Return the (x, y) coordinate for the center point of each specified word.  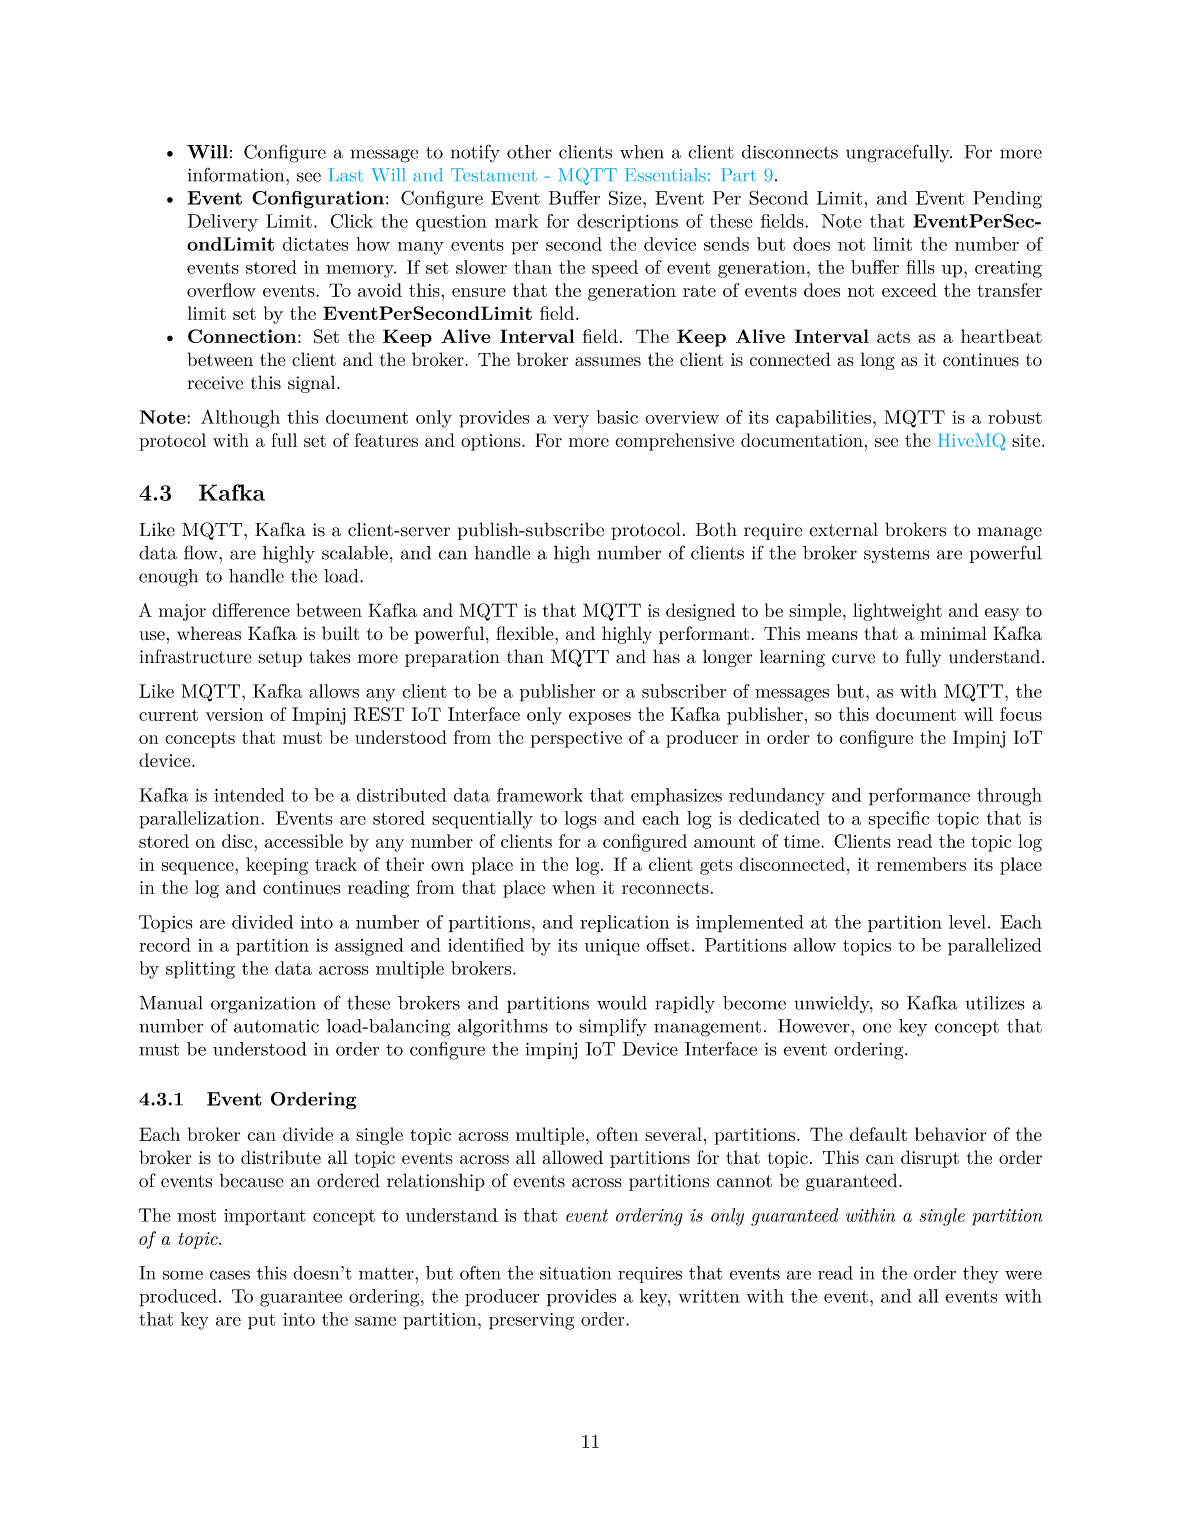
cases (230, 1275)
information (237, 175)
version (234, 714)
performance (919, 797)
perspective (576, 739)
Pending (1007, 200)
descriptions (627, 223)
